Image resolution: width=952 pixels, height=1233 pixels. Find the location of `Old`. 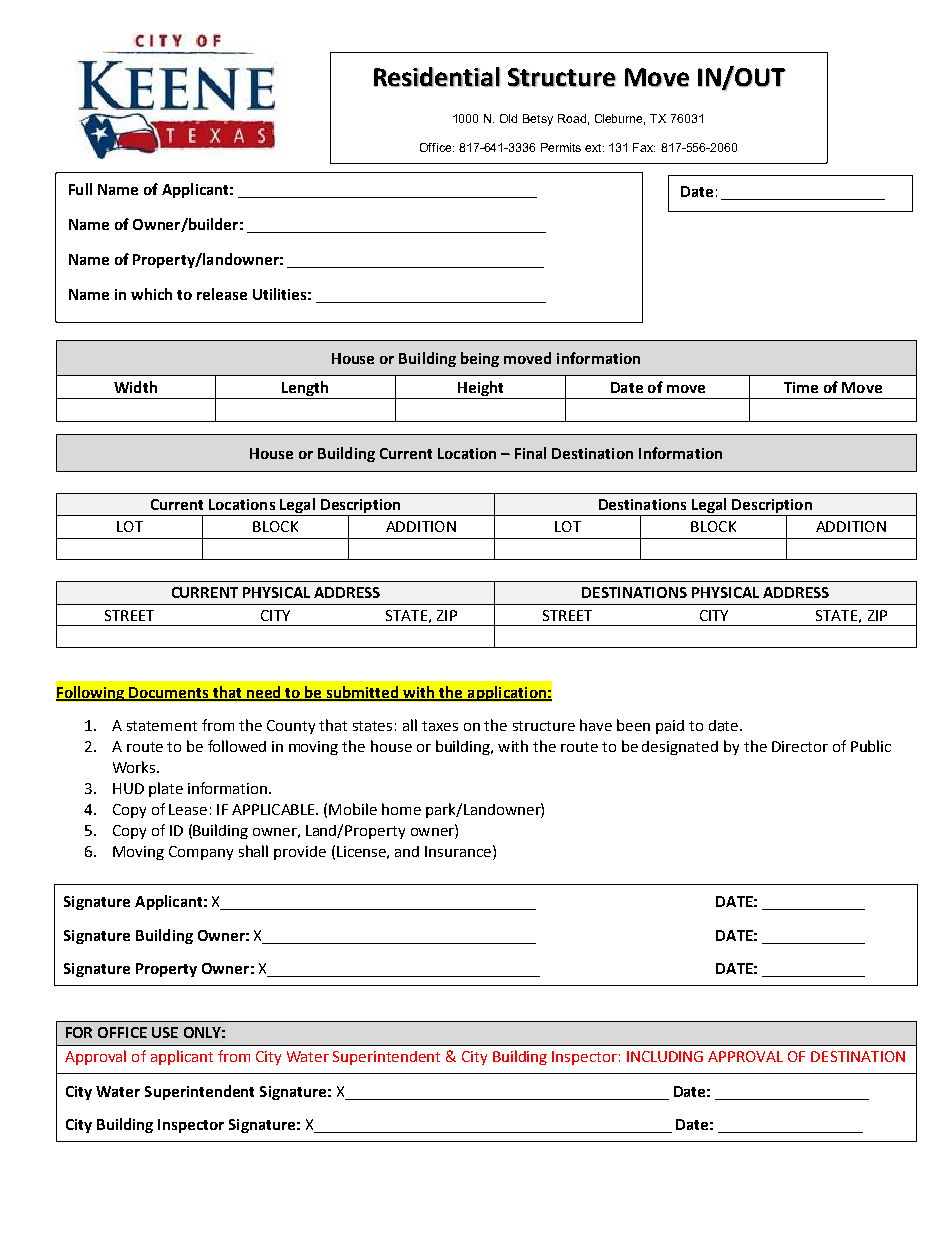

Old is located at coordinates (508, 118).
